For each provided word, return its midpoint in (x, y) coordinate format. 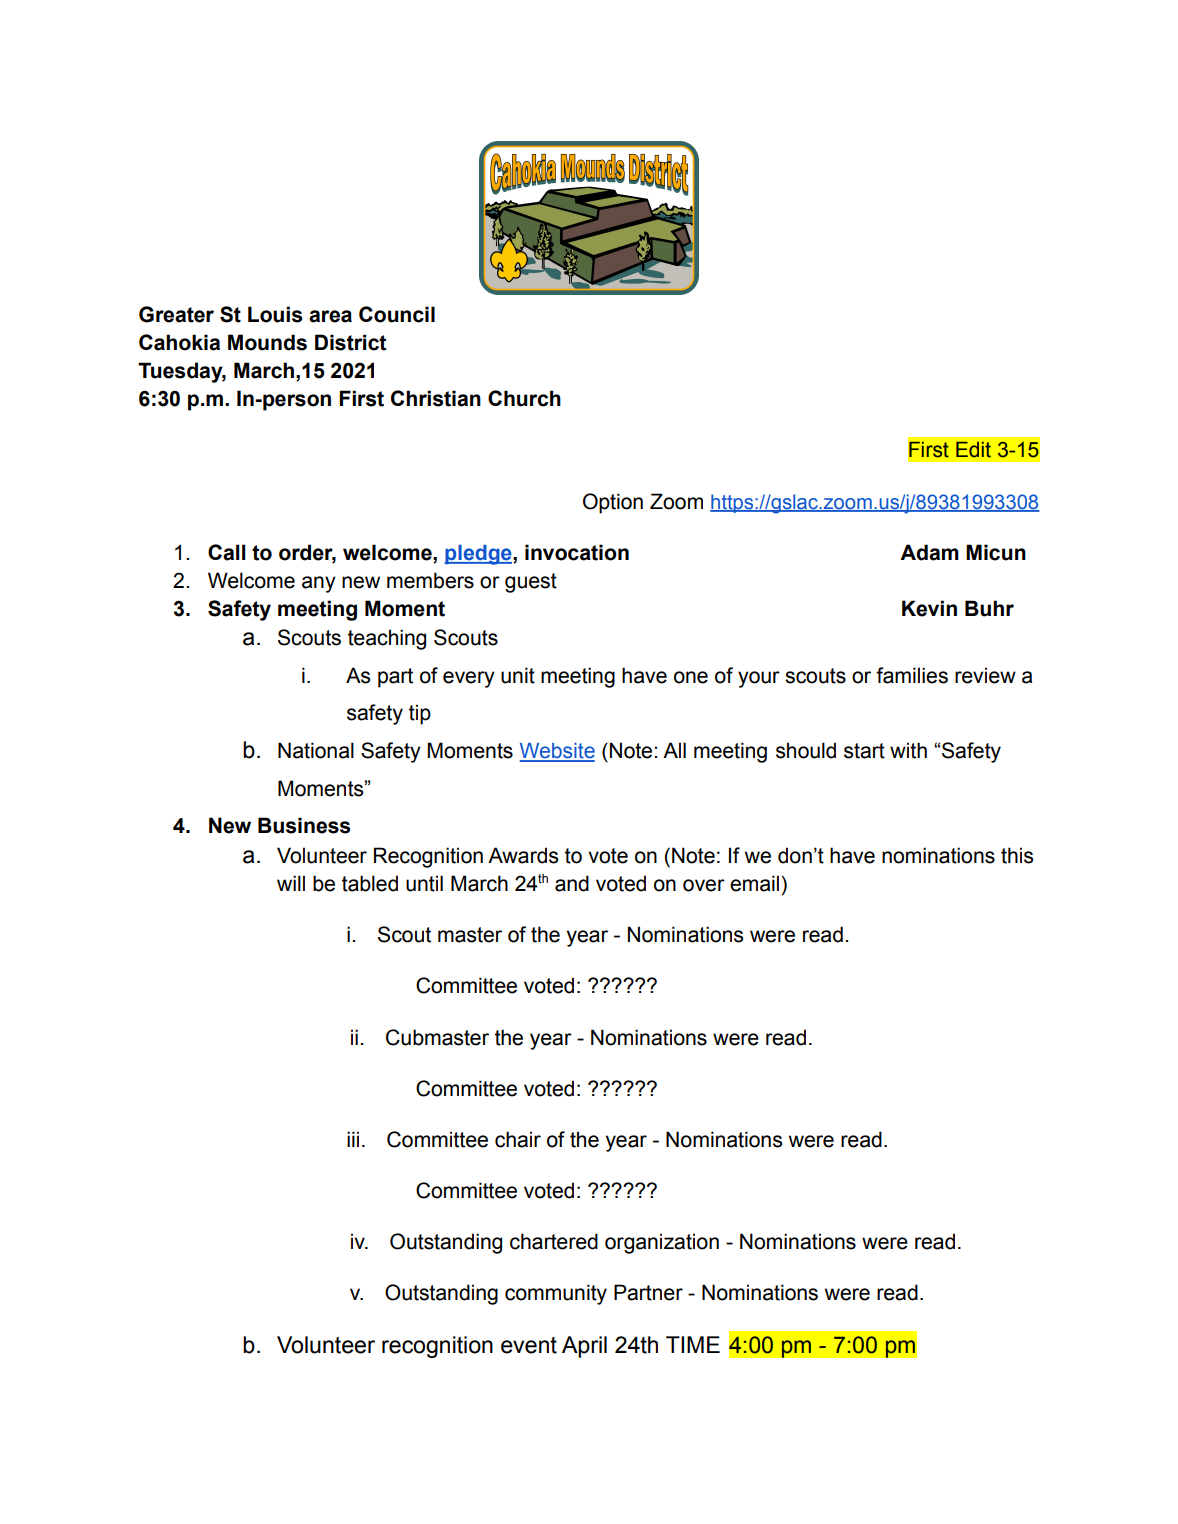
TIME (693, 1344)
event (529, 1345)
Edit (973, 450)
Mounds (267, 342)
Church (524, 398)
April (584, 1347)
